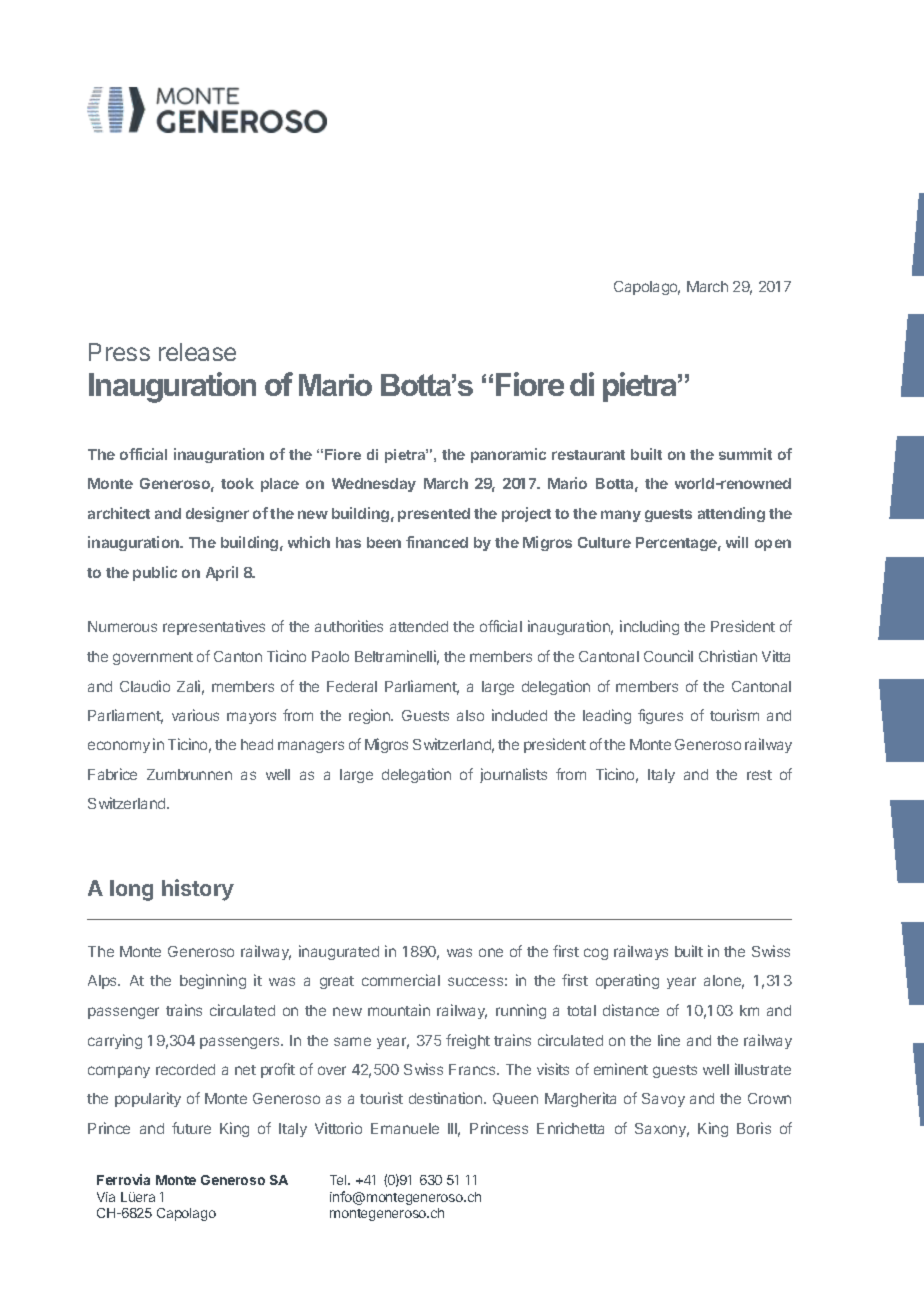 This screenshot has height=1307, width=924. What do you see at coordinates (668, 656) in the screenshot?
I see `Council` at bounding box center [668, 656].
